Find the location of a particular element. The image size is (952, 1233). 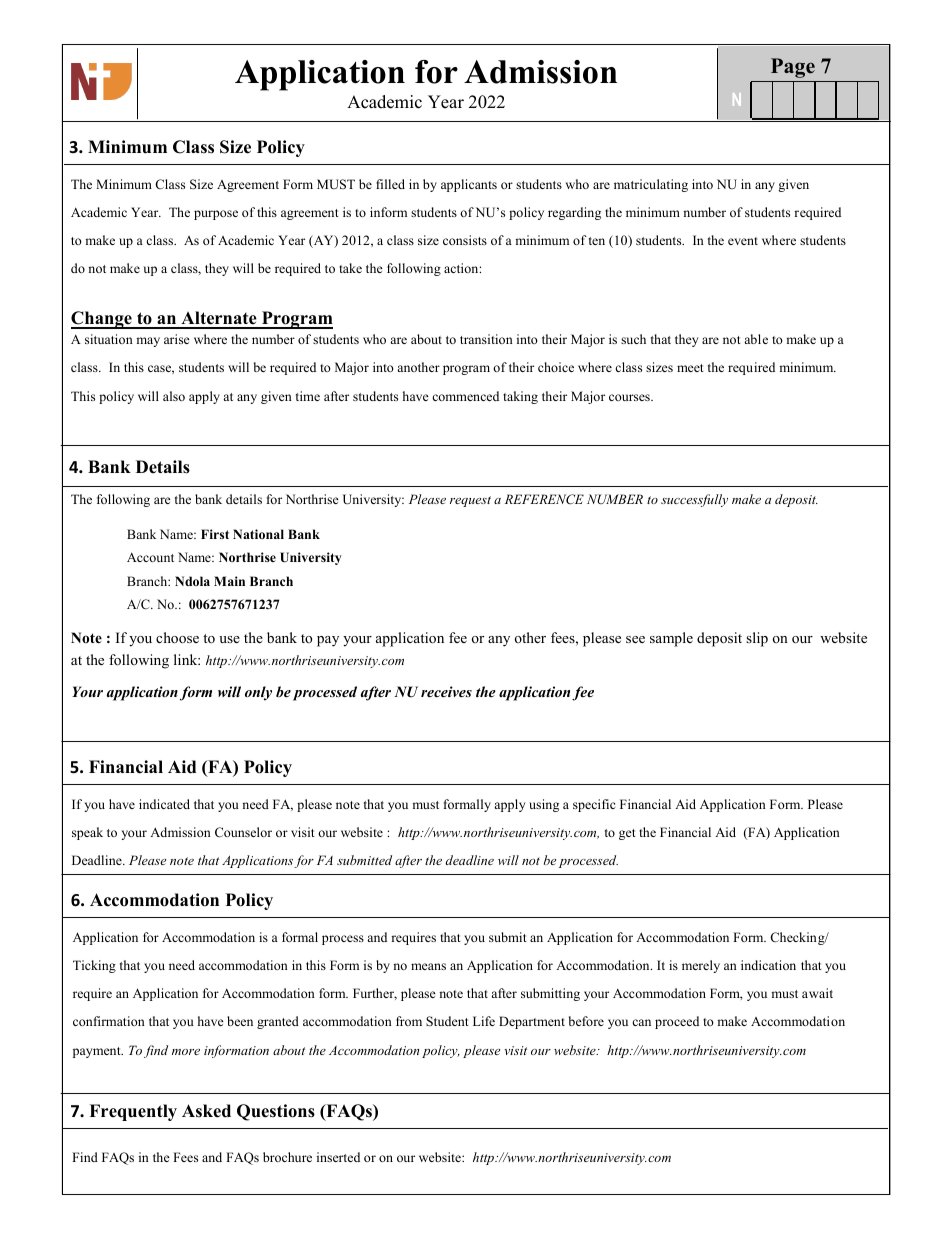

Asked is located at coordinates (206, 1111).
